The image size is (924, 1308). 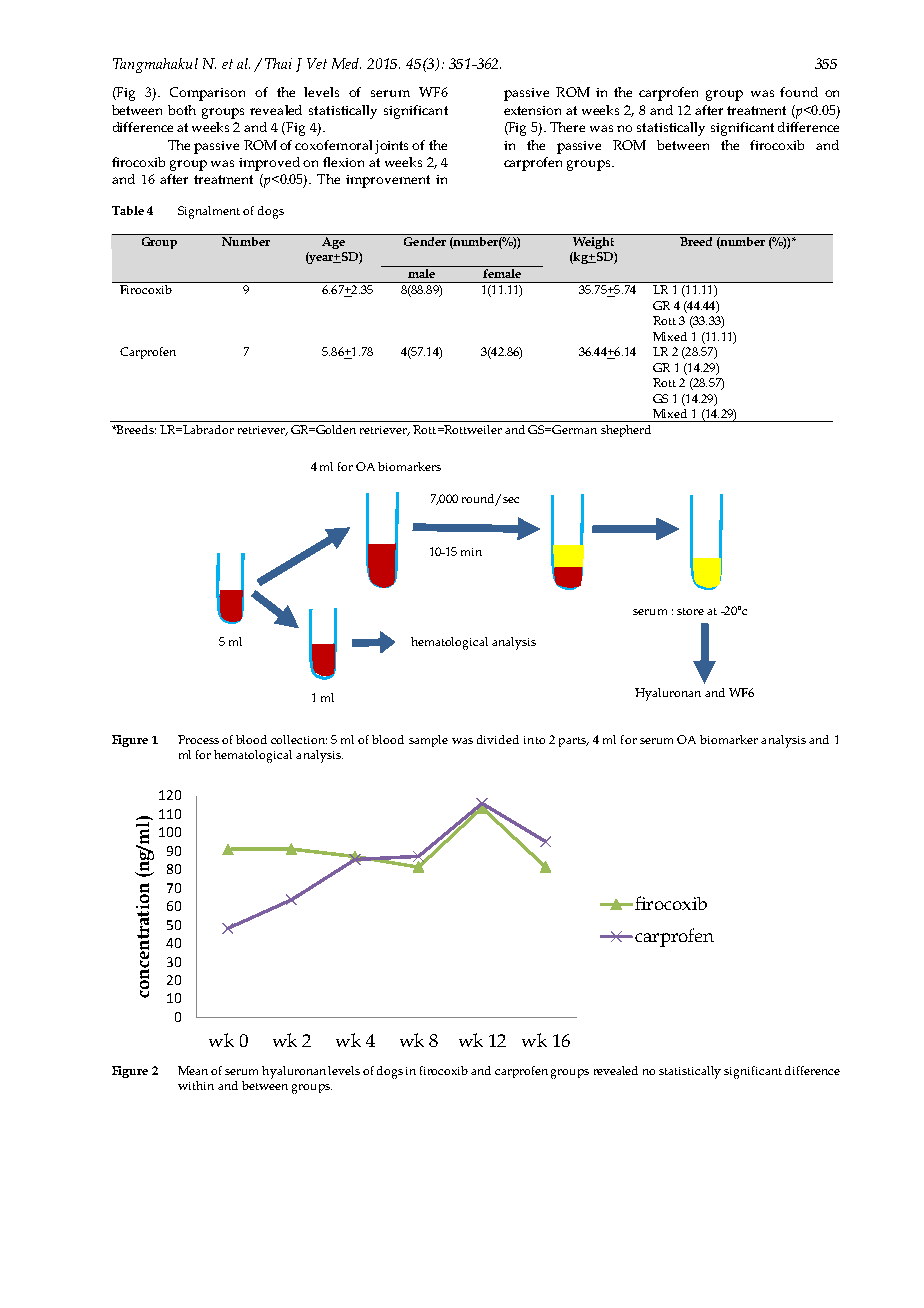 I want to click on Mean, so click(x=193, y=1070).
